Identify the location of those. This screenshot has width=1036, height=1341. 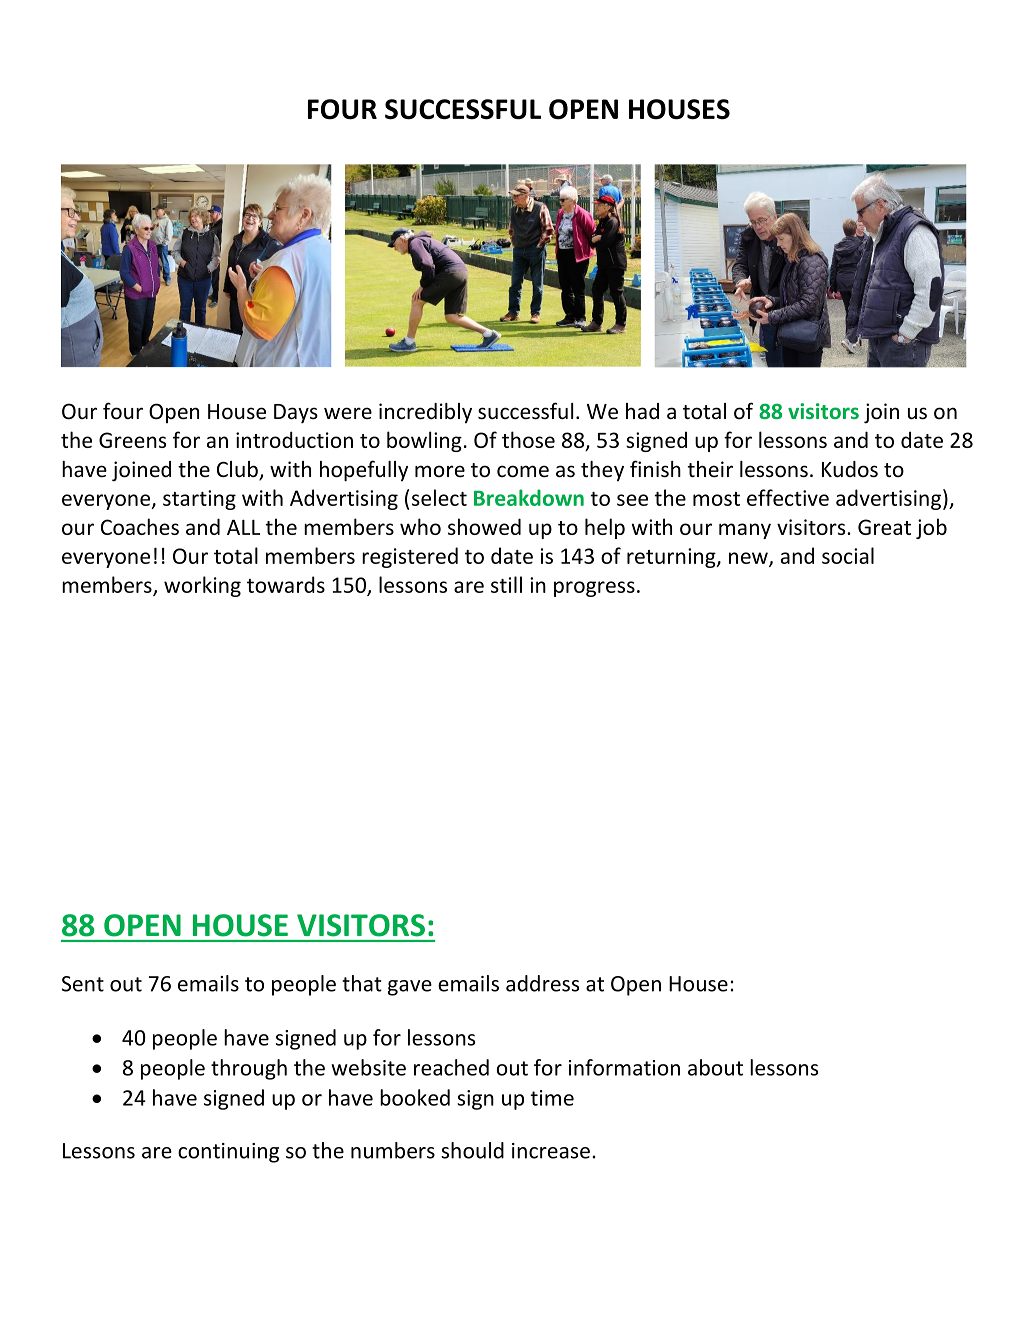
(528, 439).
